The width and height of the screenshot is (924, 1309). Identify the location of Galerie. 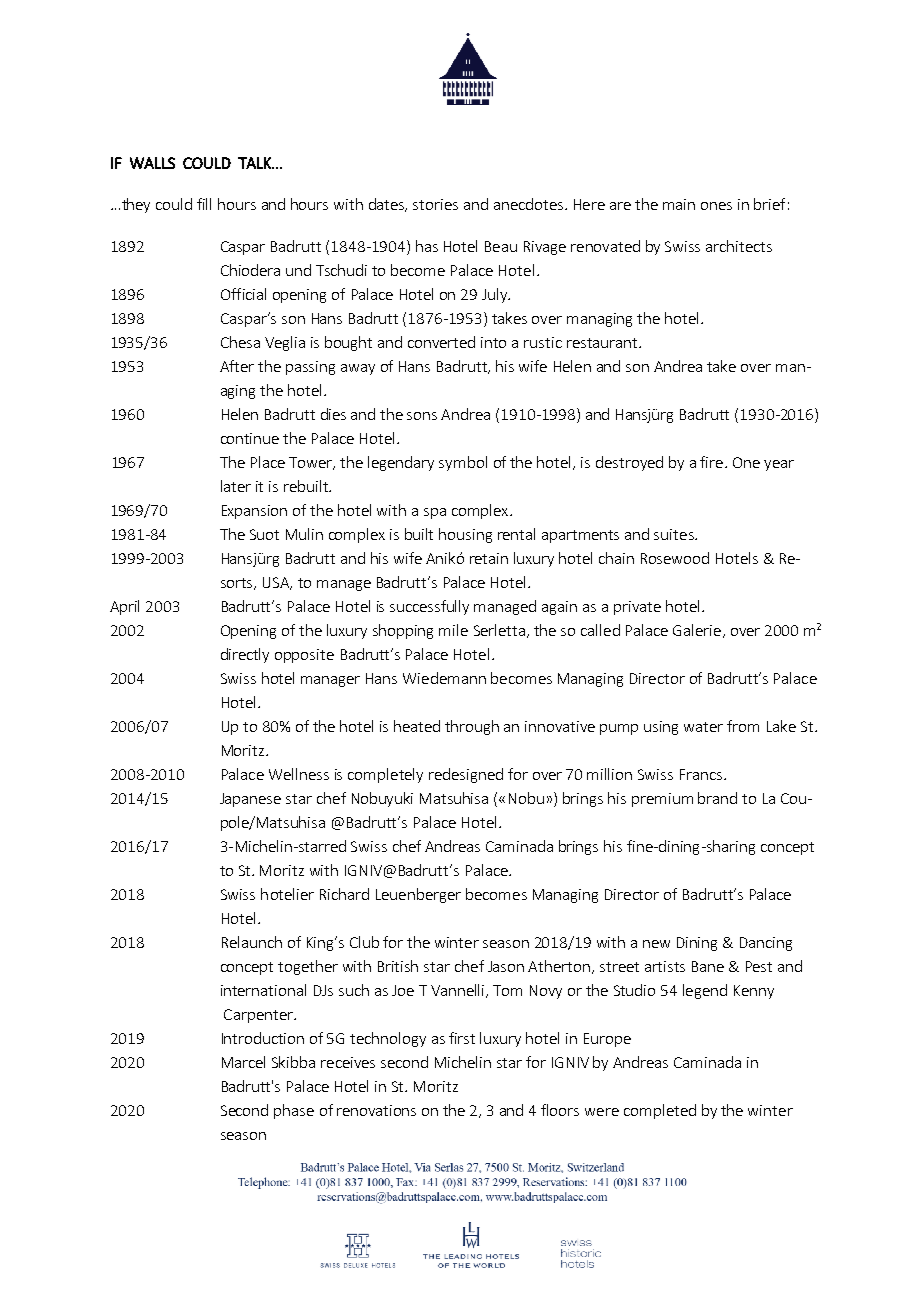
(697, 630).
